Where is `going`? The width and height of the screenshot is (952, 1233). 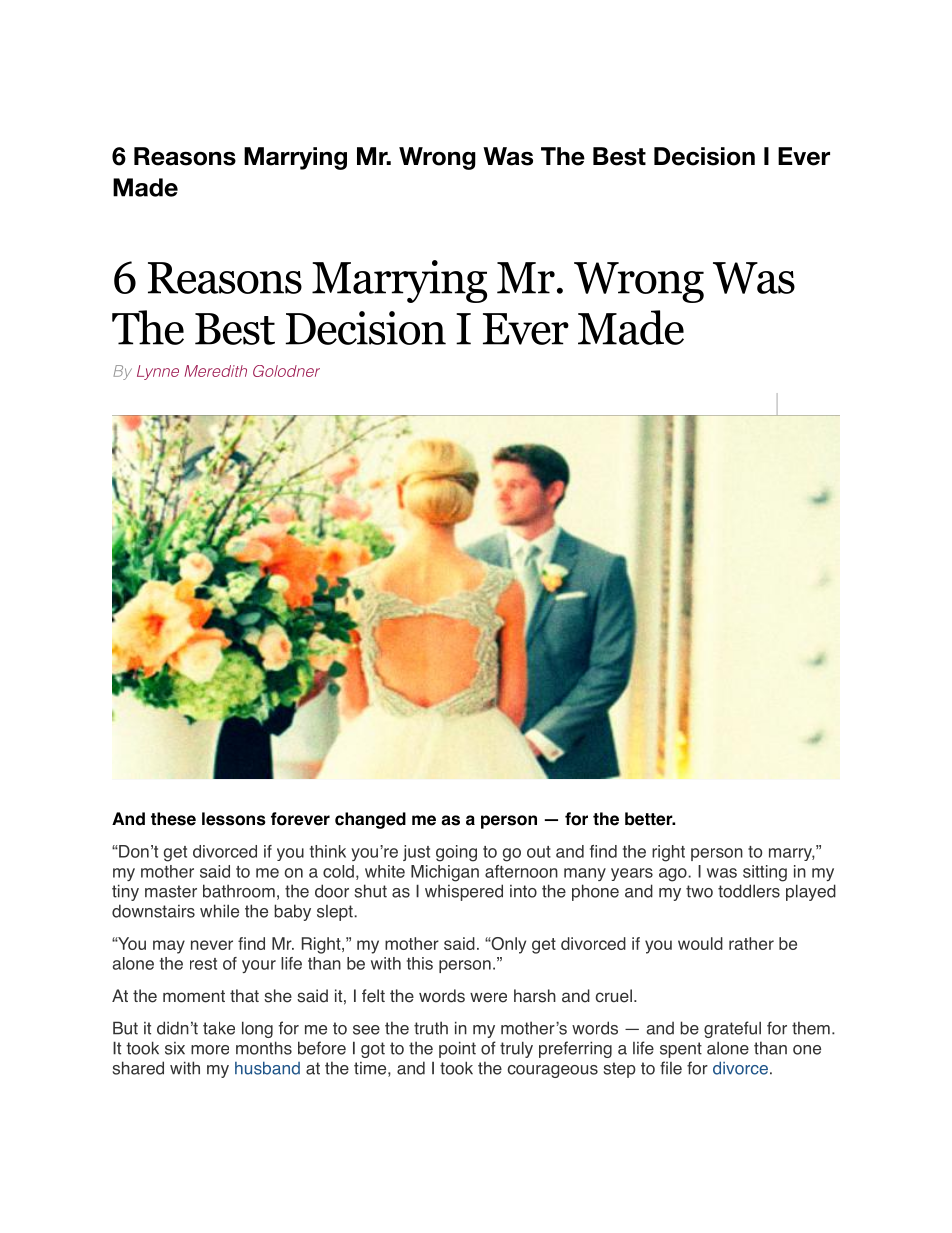
going is located at coordinates (456, 853).
